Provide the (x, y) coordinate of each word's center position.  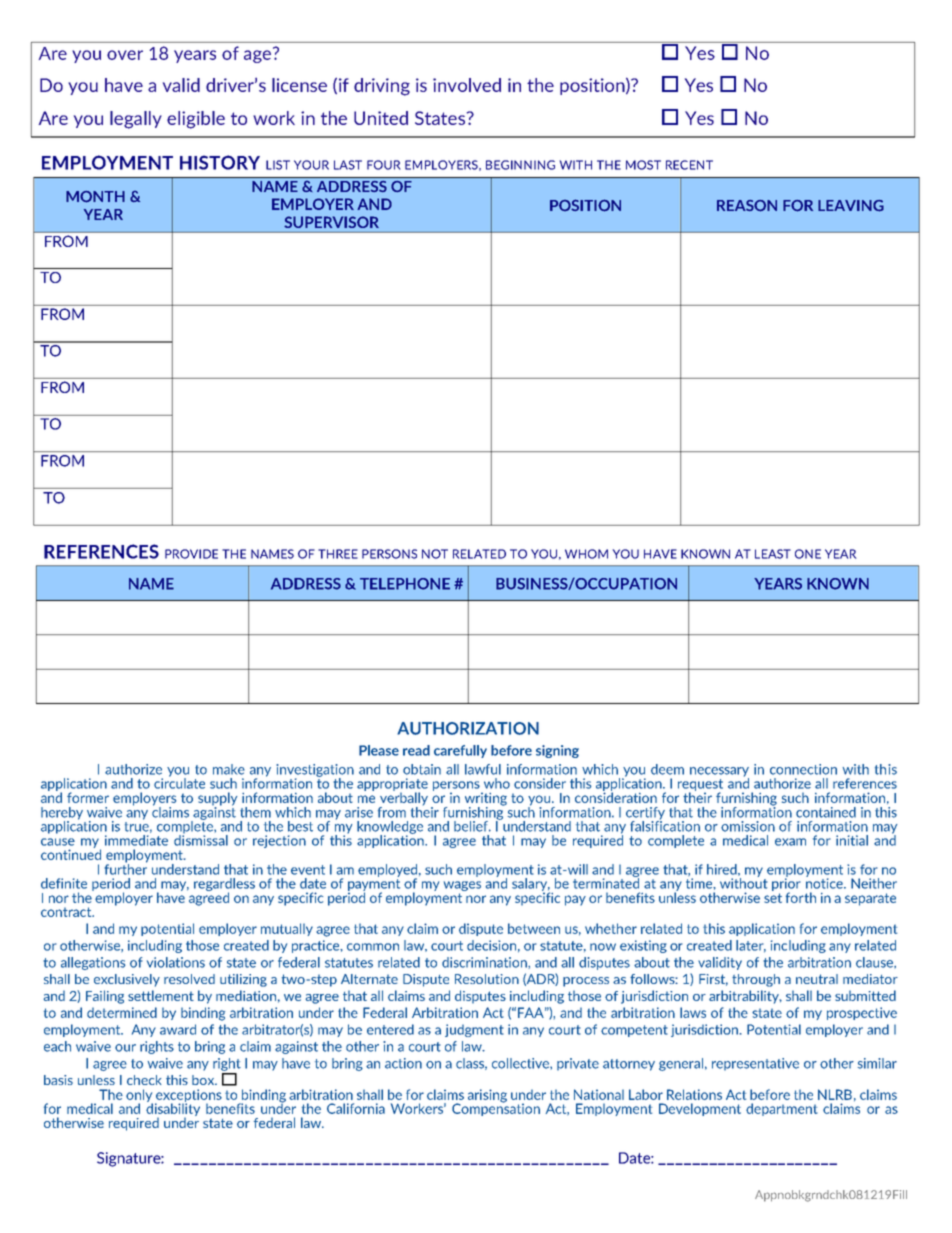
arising (487, 1096)
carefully (460, 751)
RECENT (689, 165)
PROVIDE (191, 554)
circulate (179, 782)
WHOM (586, 554)
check (144, 1080)
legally (136, 120)
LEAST (773, 554)
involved (467, 85)
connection (803, 769)
